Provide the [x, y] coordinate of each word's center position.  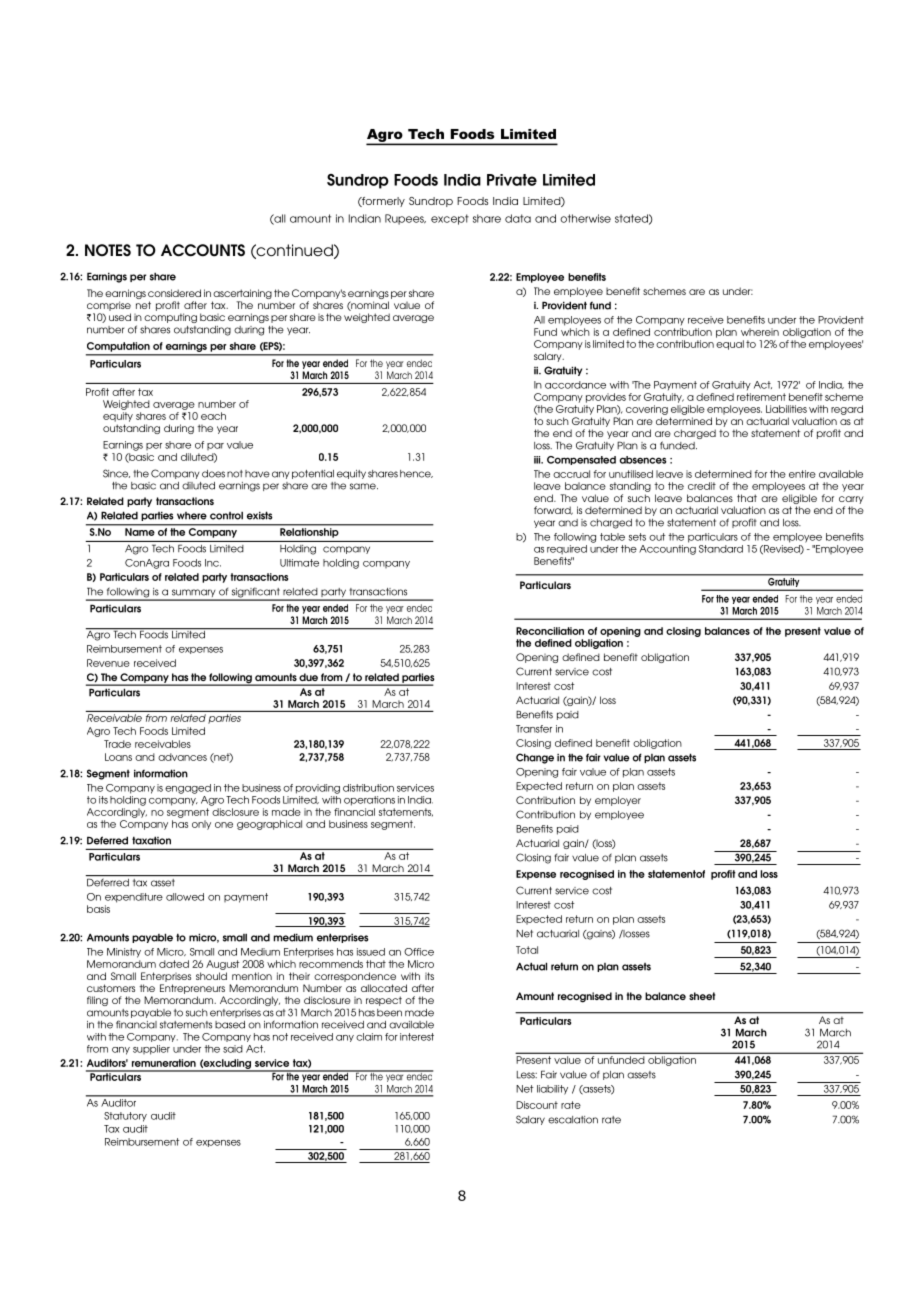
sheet [702, 996]
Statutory [125, 1117]
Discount [537, 1105]
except [450, 219]
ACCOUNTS [203, 250]
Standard [721, 549]
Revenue [108, 663]
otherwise [585, 218]
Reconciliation [550, 631]
